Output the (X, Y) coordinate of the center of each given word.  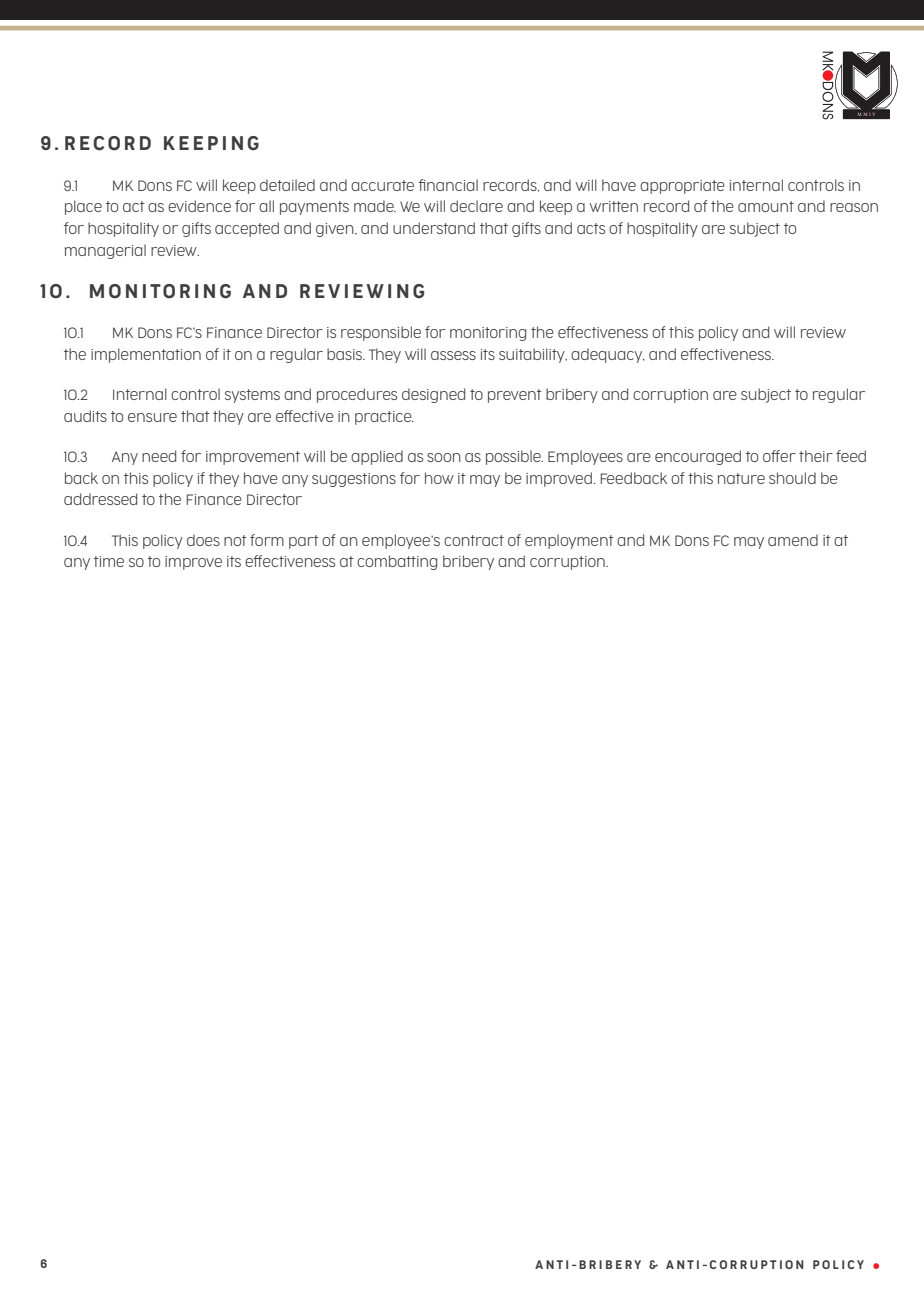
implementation (146, 355)
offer (779, 456)
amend (793, 540)
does (203, 540)
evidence (199, 206)
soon (444, 457)
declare (476, 206)
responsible (381, 333)
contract (474, 540)
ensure (152, 417)
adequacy (607, 355)
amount (766, 206)
